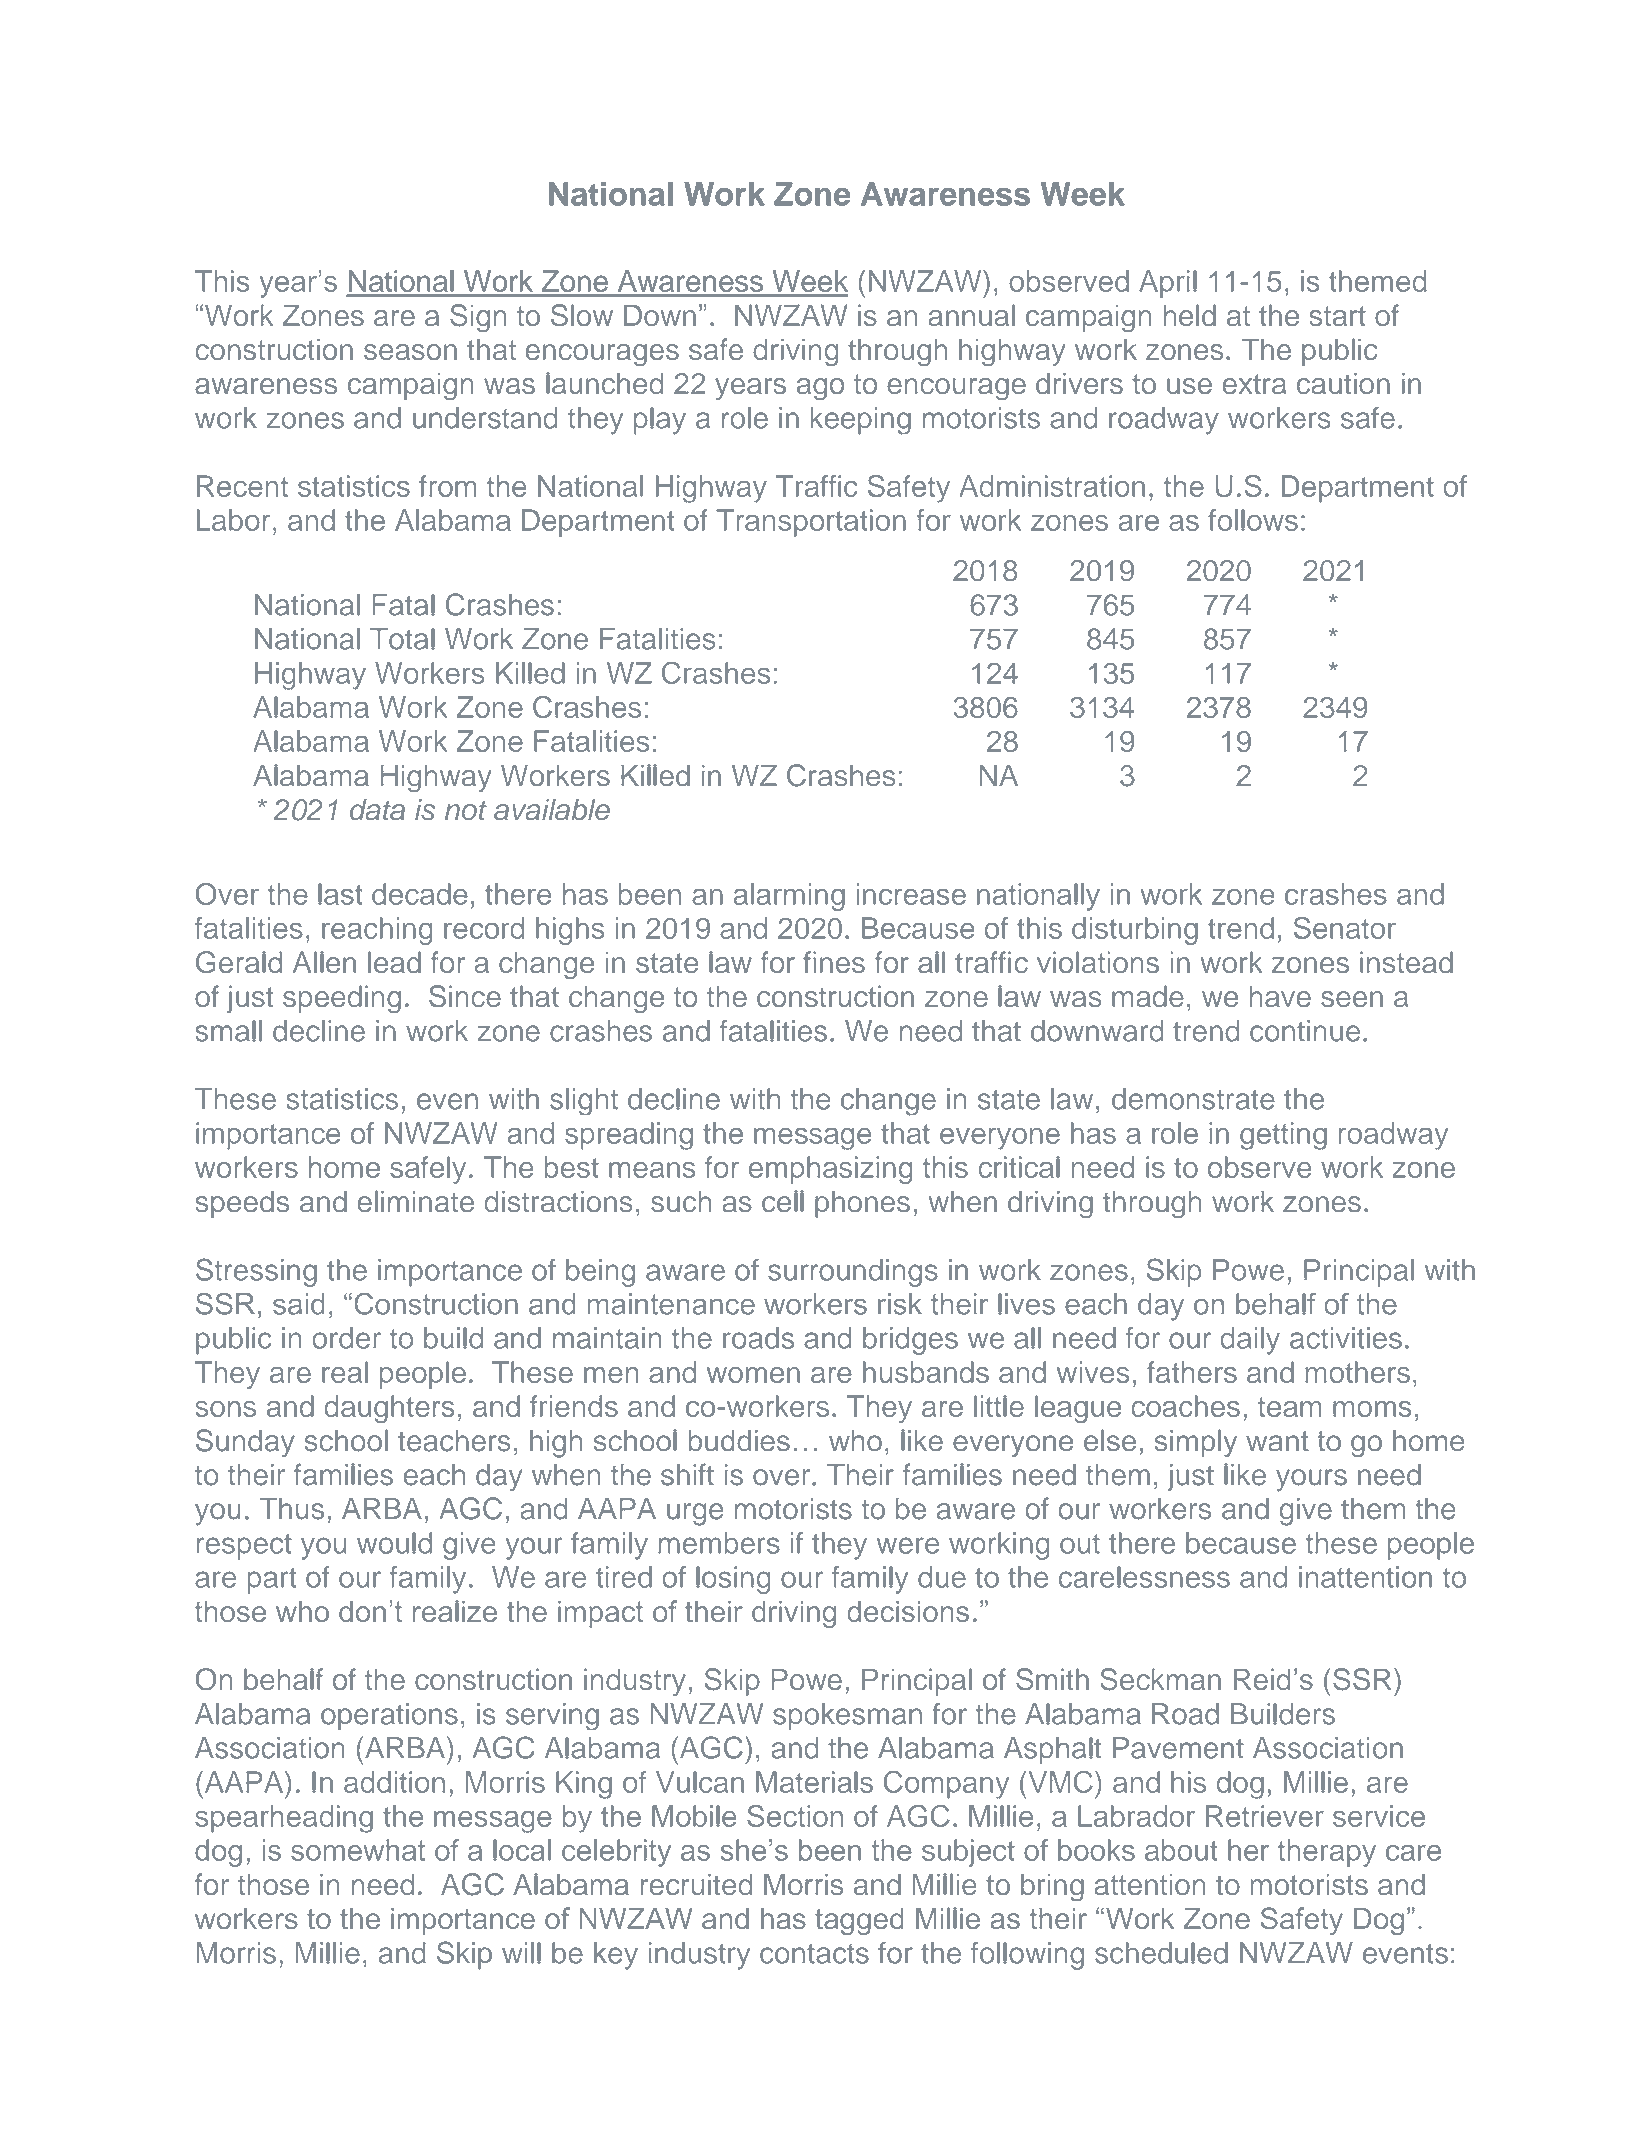  What do you see at coordinates (853, 1273) in the image?
I see `surroundings` at bounding box center [853, 1273].
